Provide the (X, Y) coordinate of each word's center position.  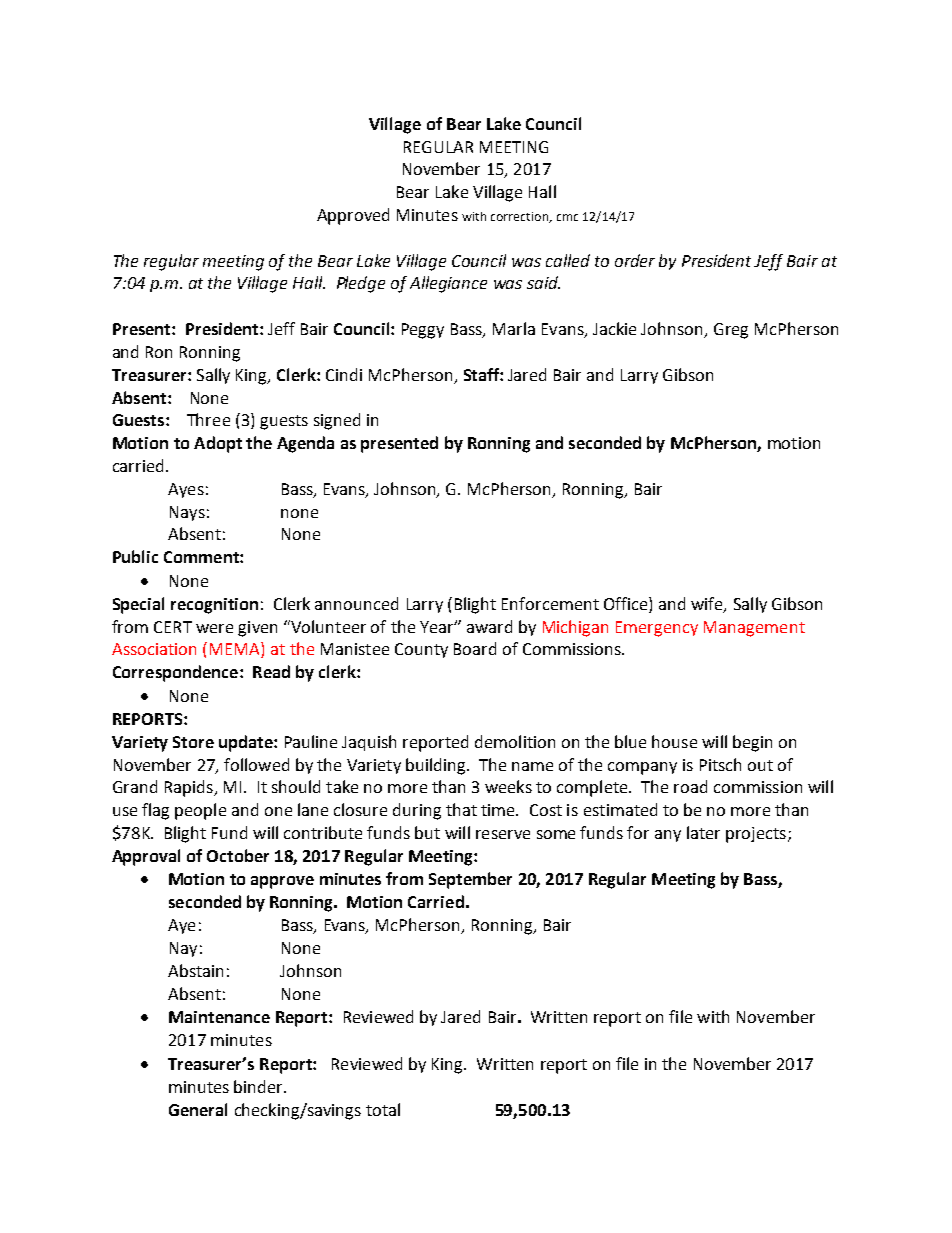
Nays (187, 513)
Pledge (361, 284)
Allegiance (448, 284)
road (690, 786)
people (200, 811)
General (198, 1109)
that (461, 809)
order (635, 260)
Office (627, 603)
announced (356, 603)
